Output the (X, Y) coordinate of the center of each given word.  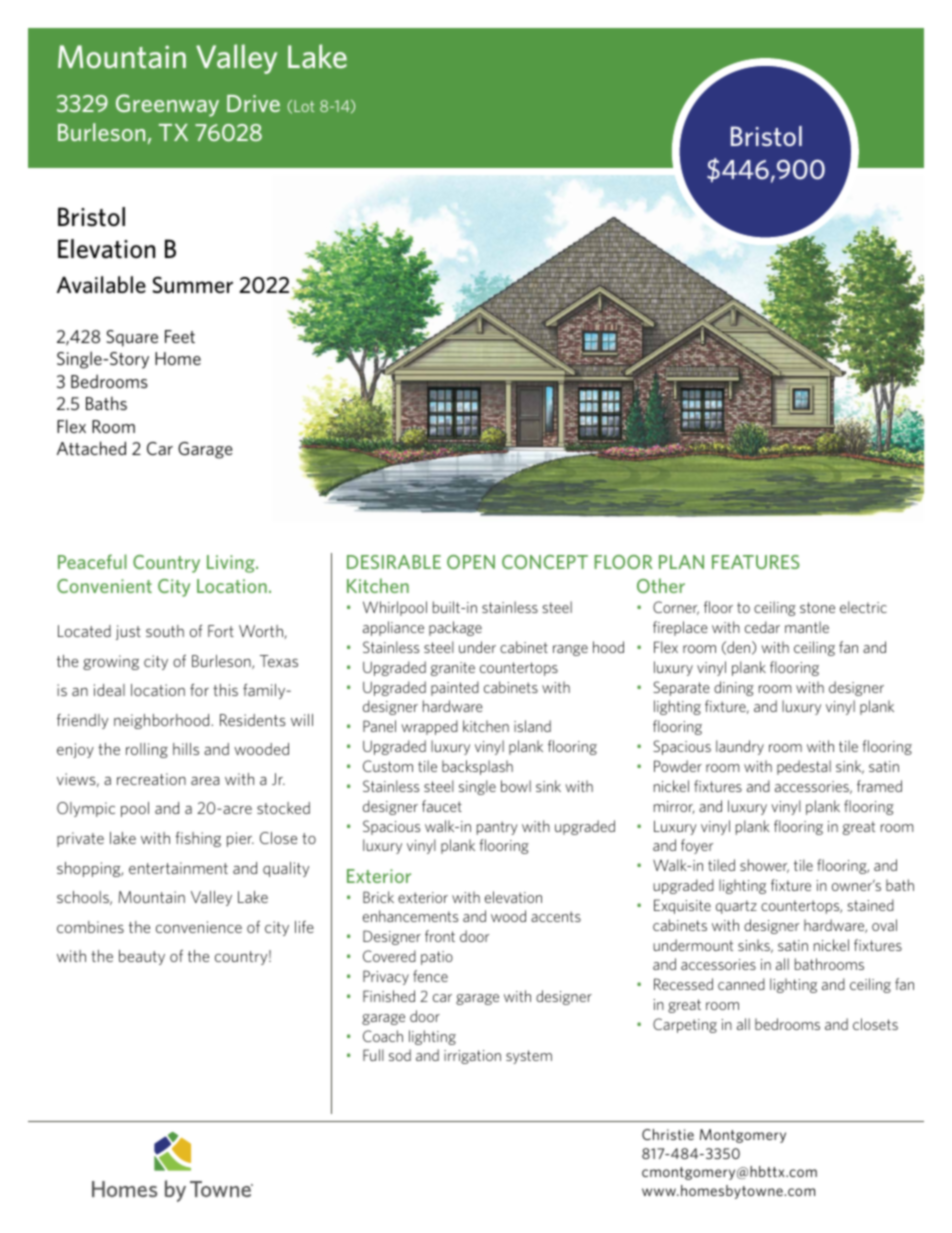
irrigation (472, 1057)
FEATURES (756, 562)
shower (764, 866)
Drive (253, 103)
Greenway (167, 105)
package (455, 628)
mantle (807, 627)
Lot (304, 106)
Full (373, 1055)
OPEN (471, 562)
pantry (497, 828)
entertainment (178, 868)
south (165, 631)
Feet (180, 336)
